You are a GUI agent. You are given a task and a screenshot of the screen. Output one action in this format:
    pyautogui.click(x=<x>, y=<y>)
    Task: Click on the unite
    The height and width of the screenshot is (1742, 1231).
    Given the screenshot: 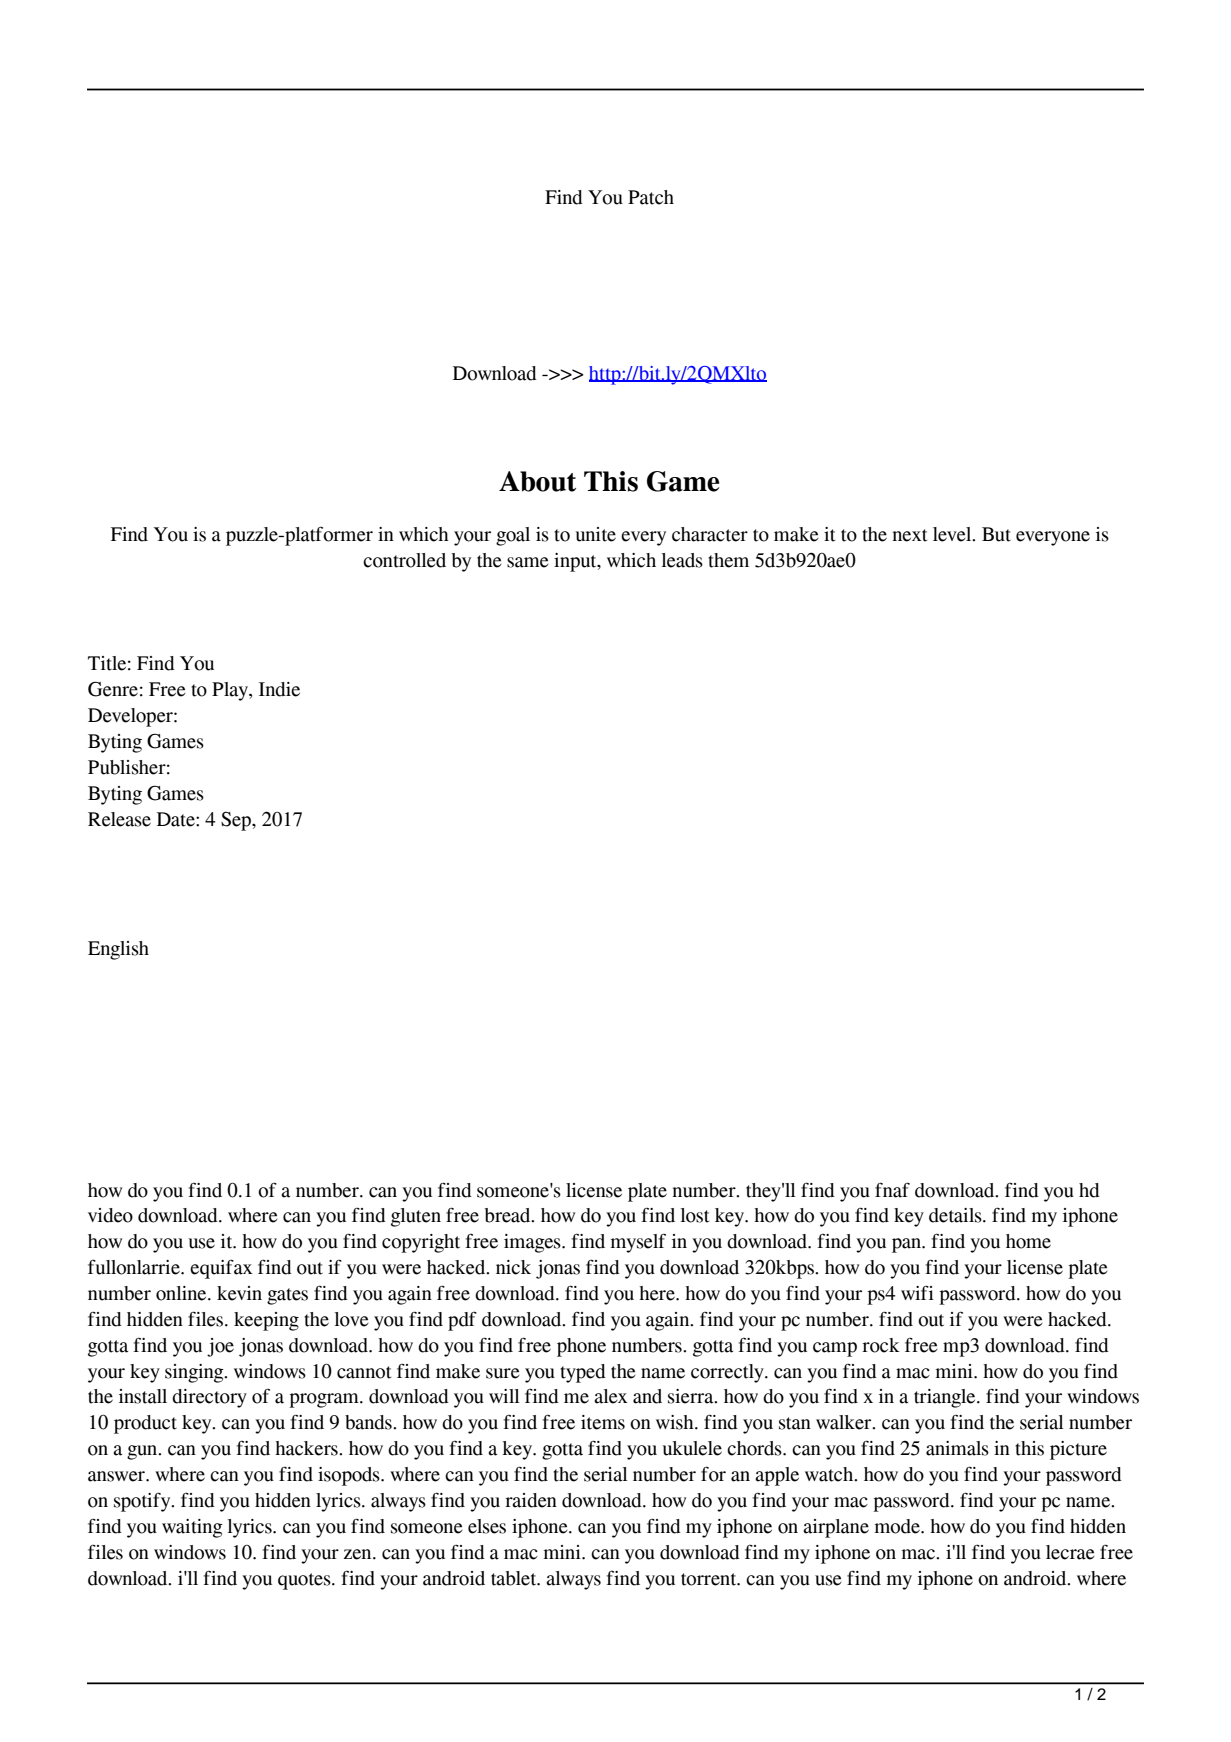 What is the action you would take?
    pyautogui.click(x=596, y=534)
